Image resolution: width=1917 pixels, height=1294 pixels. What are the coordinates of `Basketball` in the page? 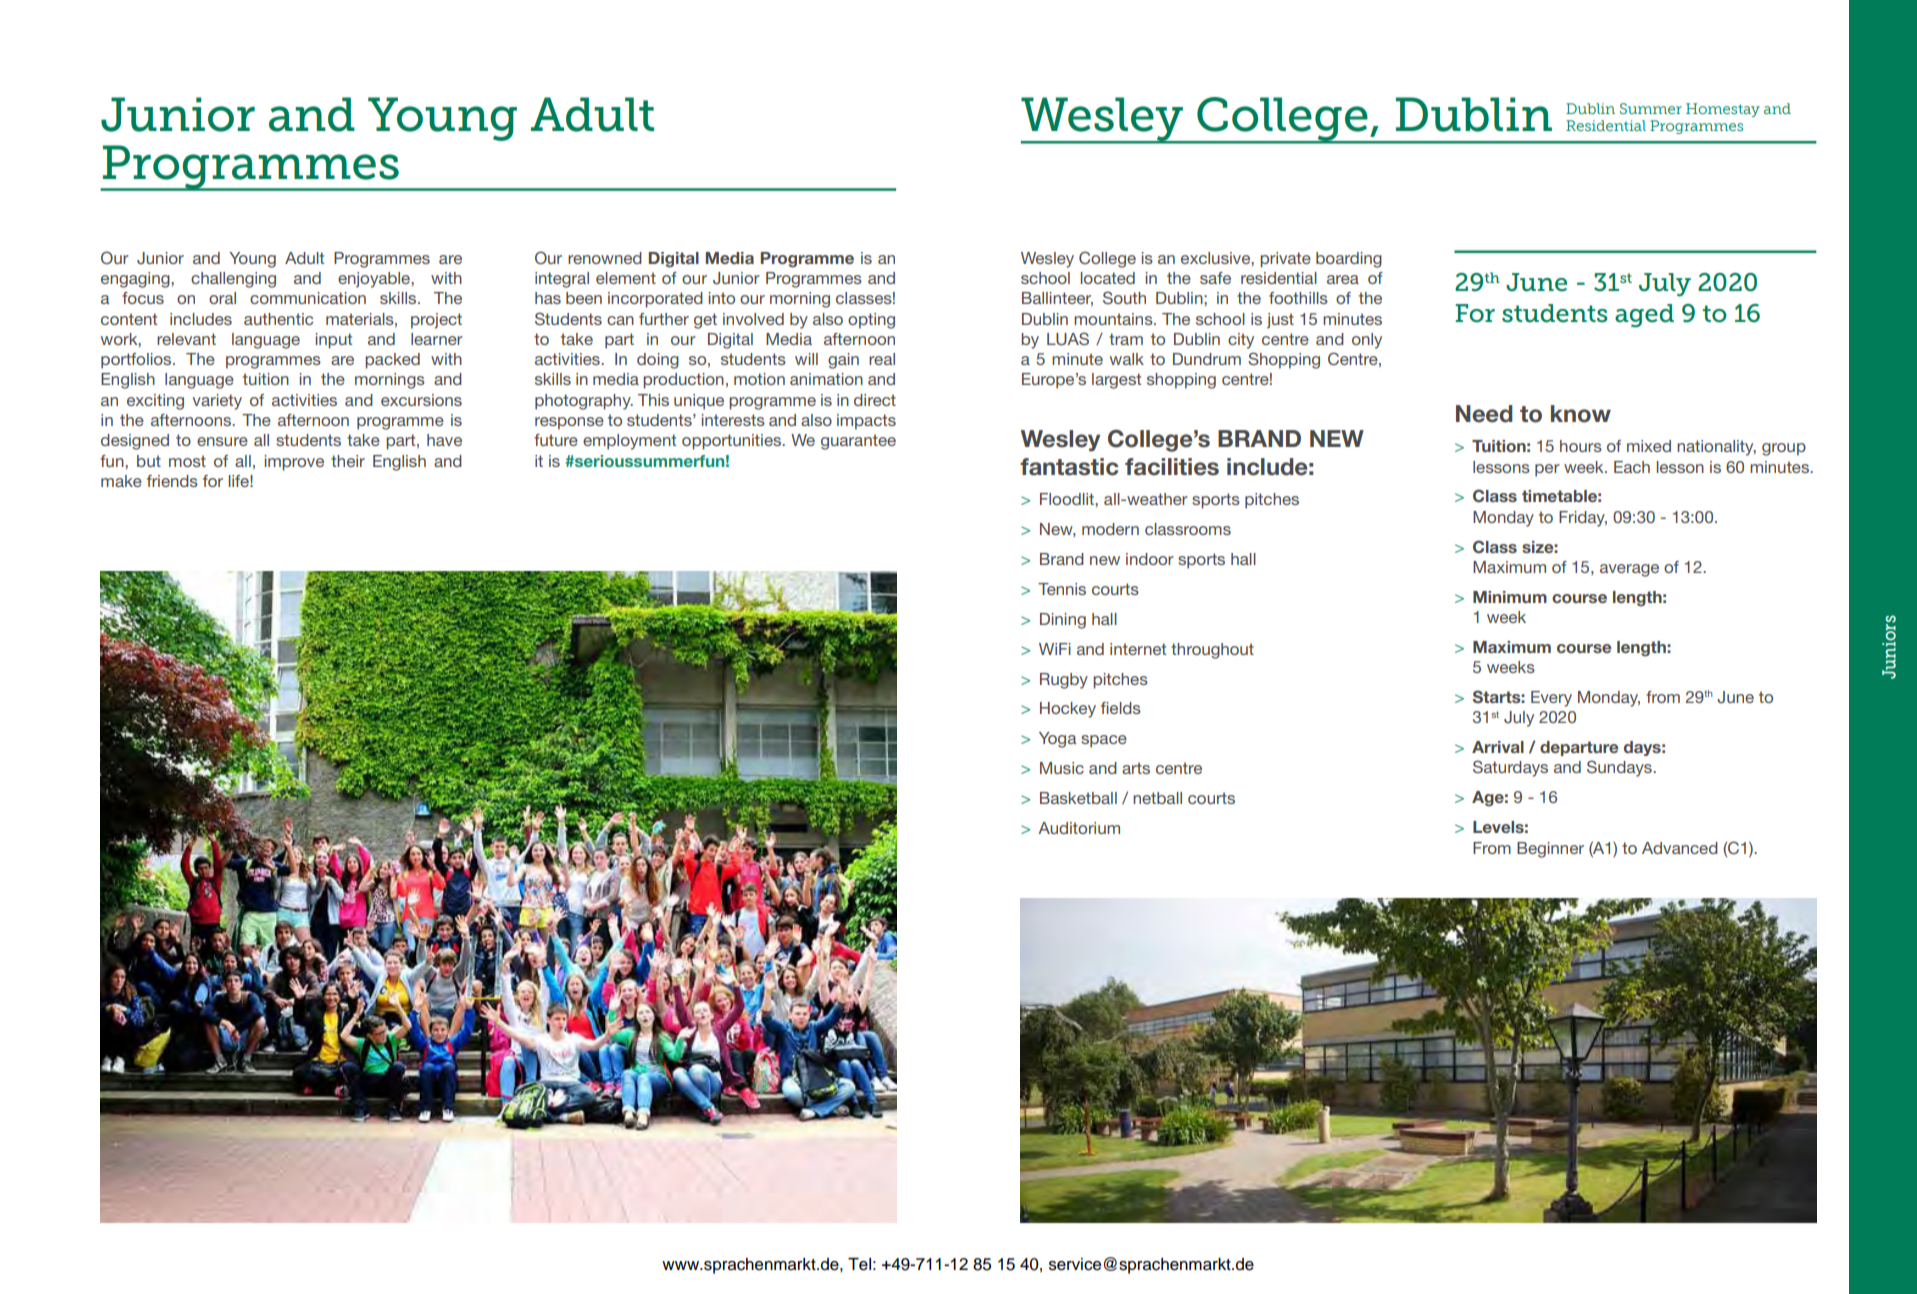 It's located at (1078, 798).
